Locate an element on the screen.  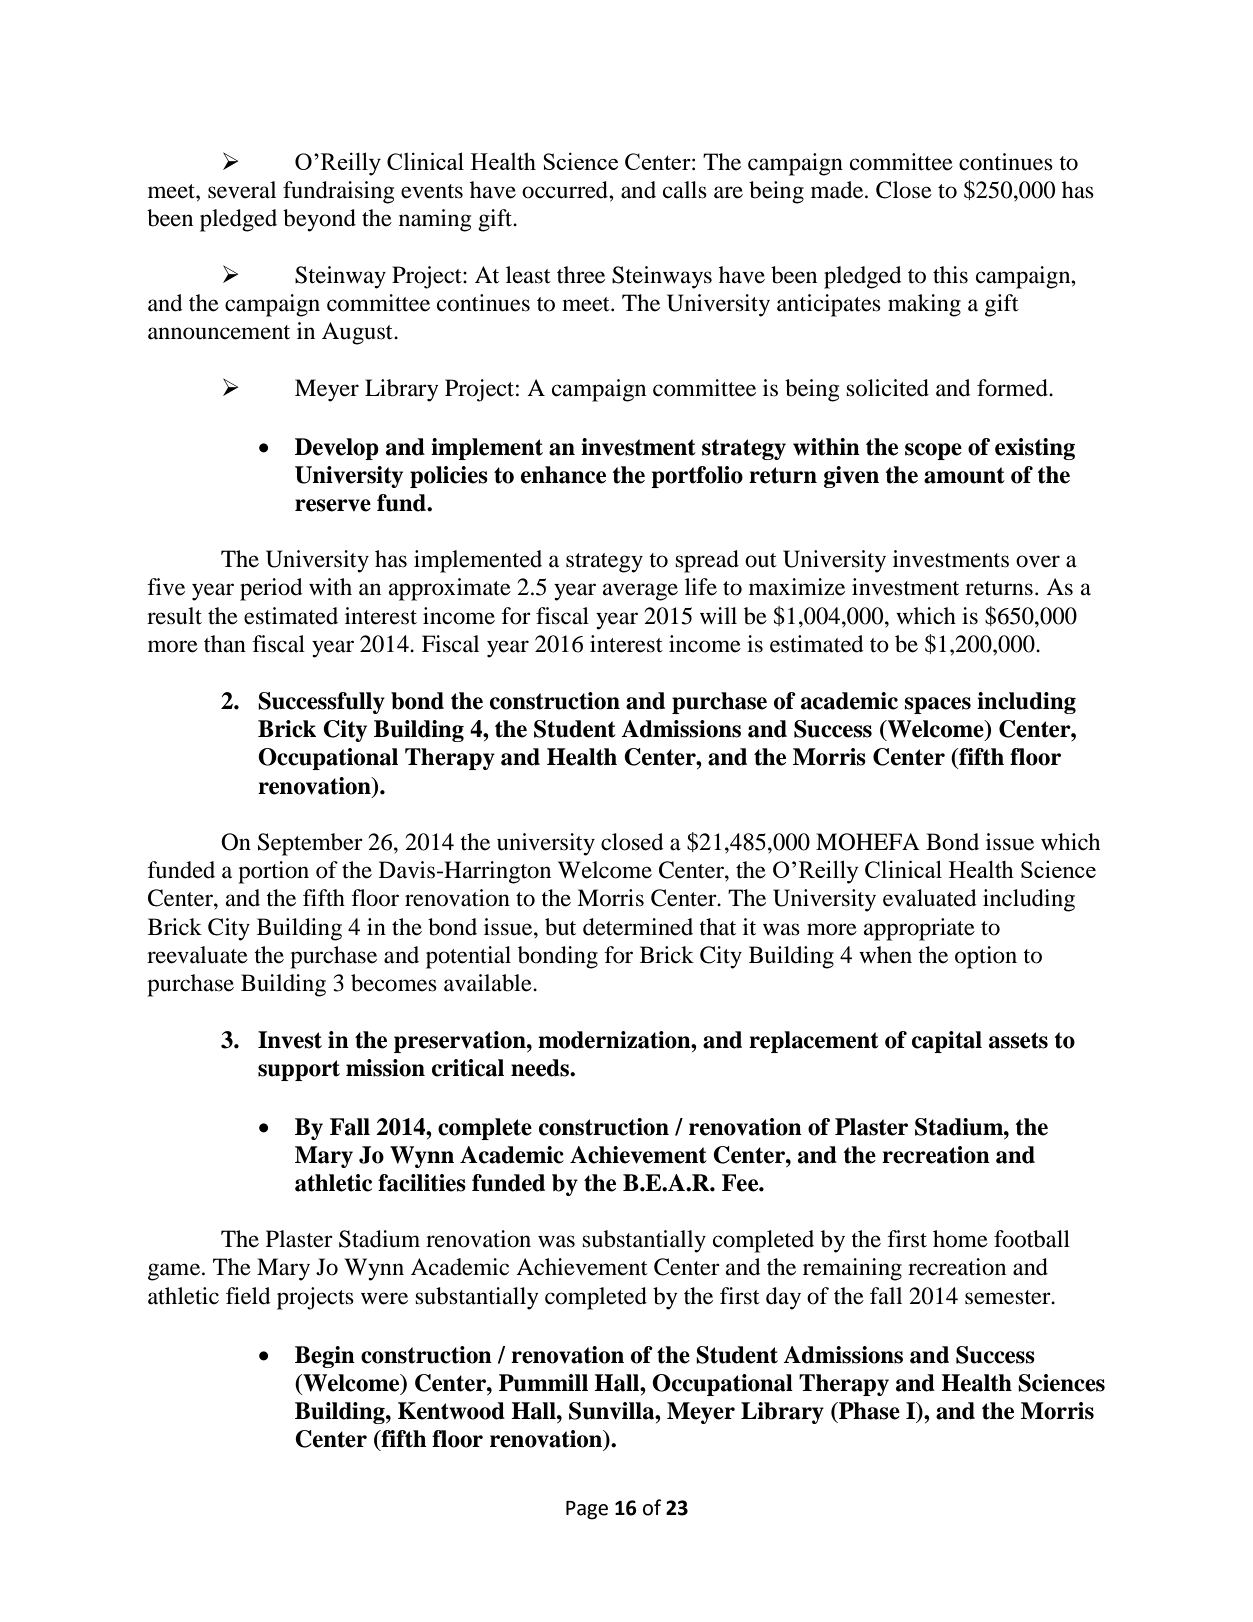
Phase is located at coordinates (868, 1411).
